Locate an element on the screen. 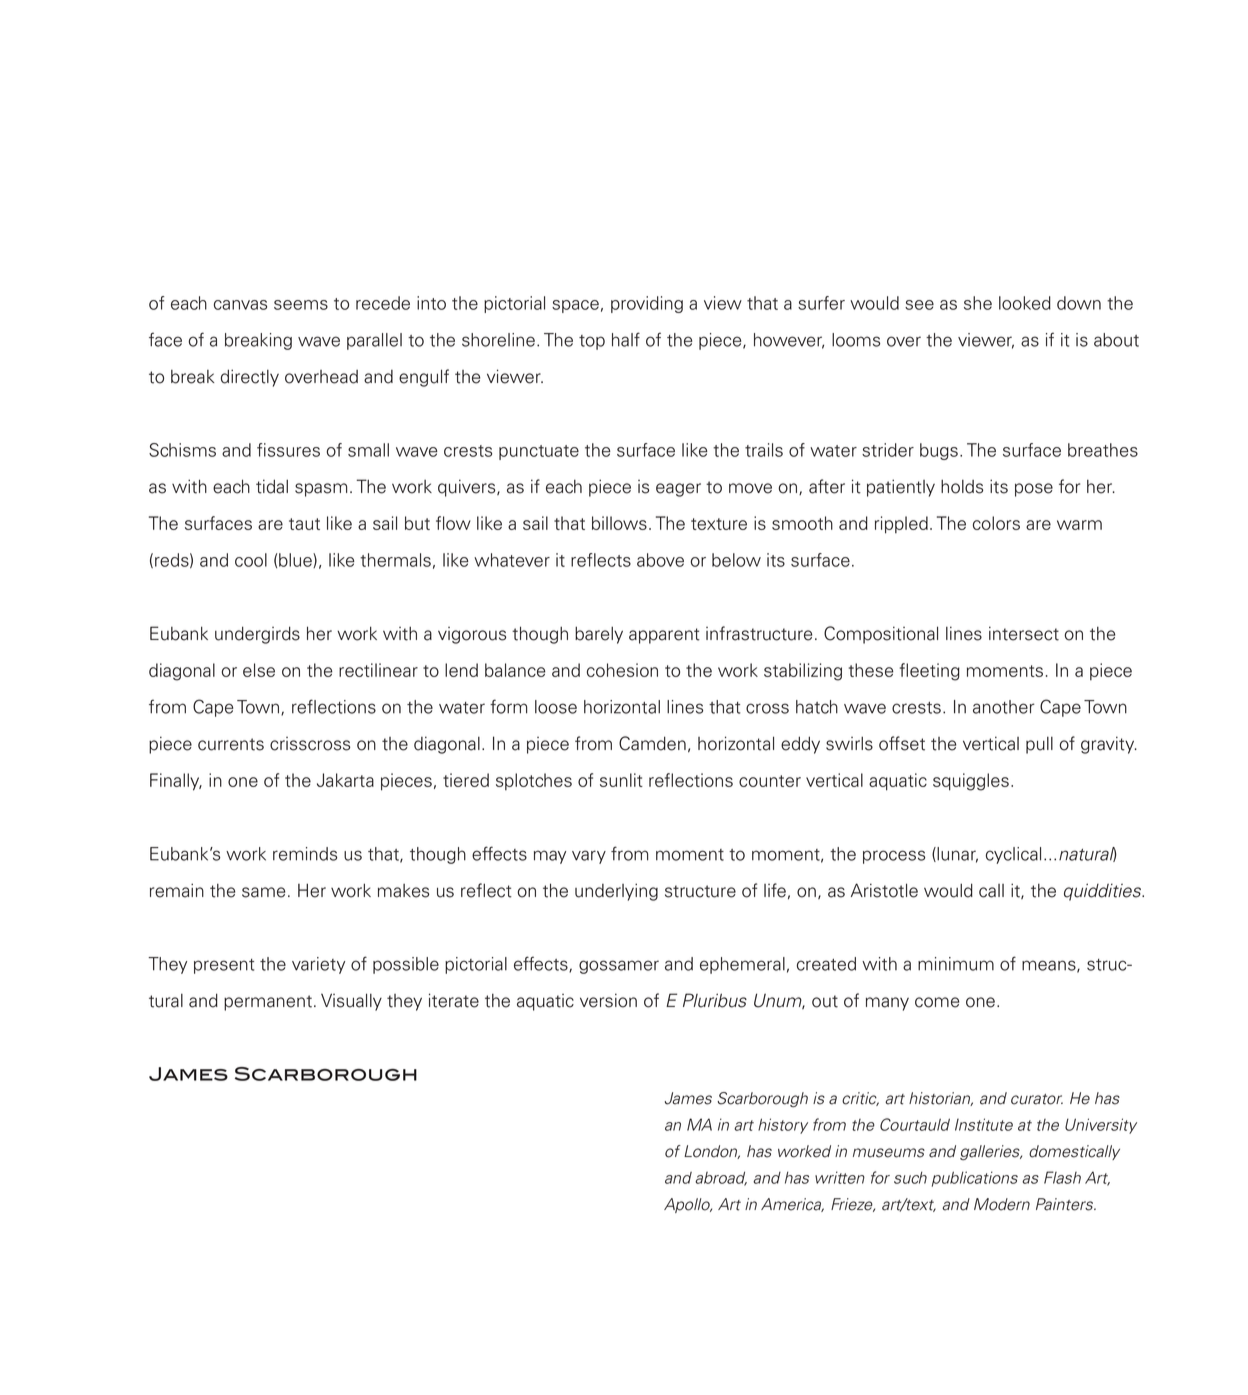 This screenshot has height=1395, width=1248. blue is located at coordinates (296, 560).
